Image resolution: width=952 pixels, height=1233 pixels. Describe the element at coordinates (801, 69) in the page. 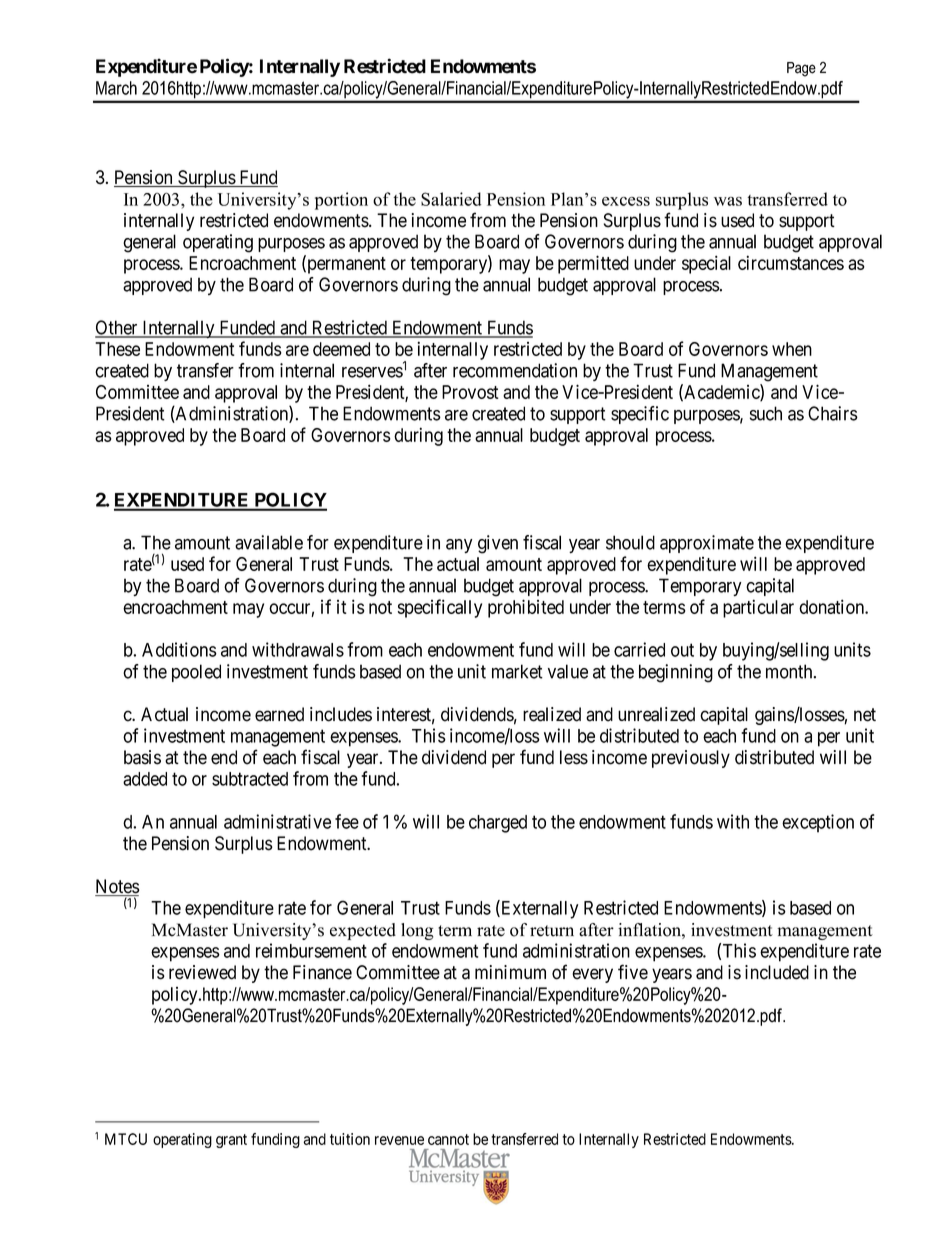

I see `Page` at that location.
